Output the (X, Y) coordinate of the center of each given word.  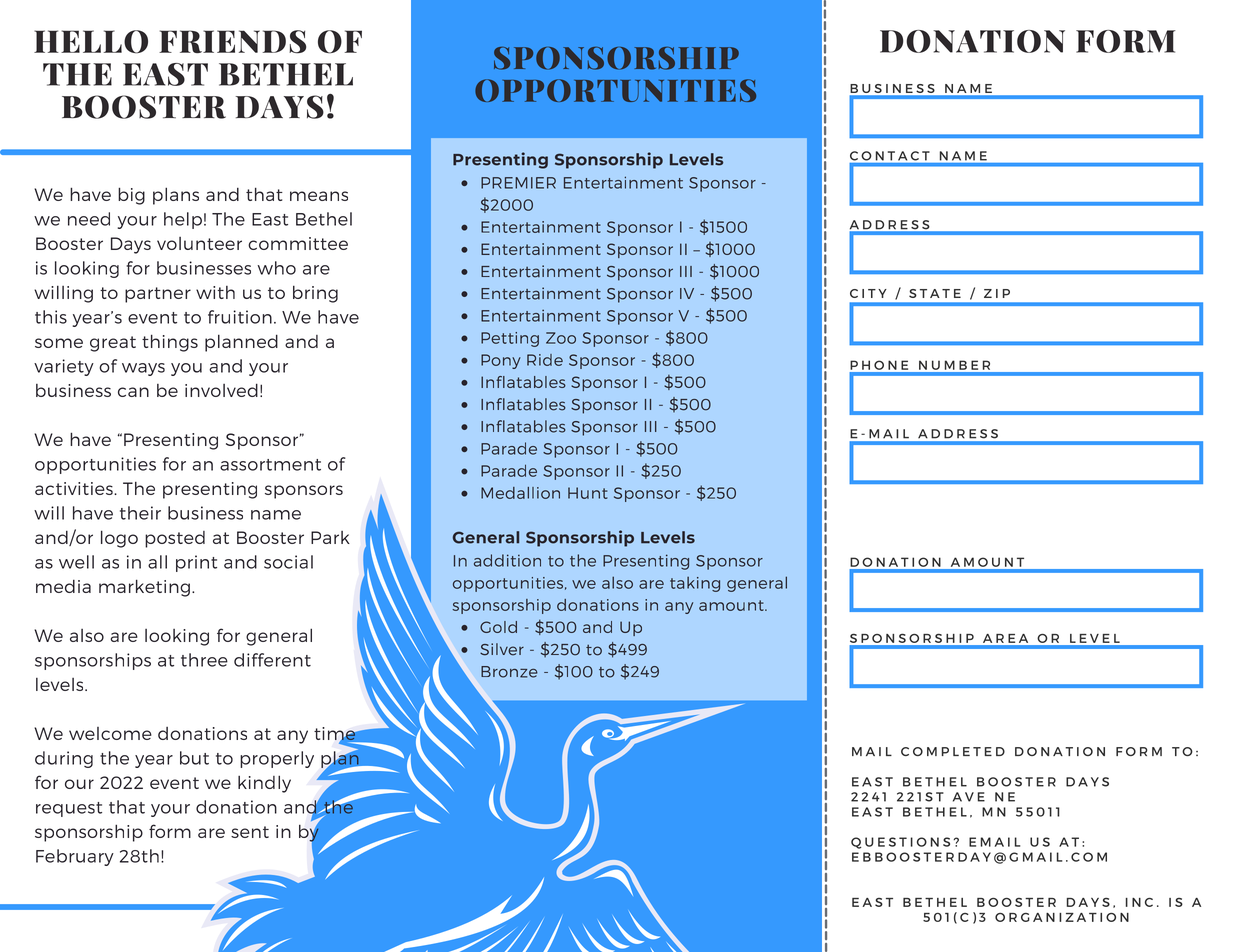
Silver (502, 649)
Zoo (561, 338)
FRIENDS (232, 42)
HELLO (91, 42)
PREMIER (518, 183)
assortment (270, 465)
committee (298, 243)
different (272, 660)
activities (75, 488)
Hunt (588, 493)
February (75, 857)
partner (158, 295)
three (204, 660)
